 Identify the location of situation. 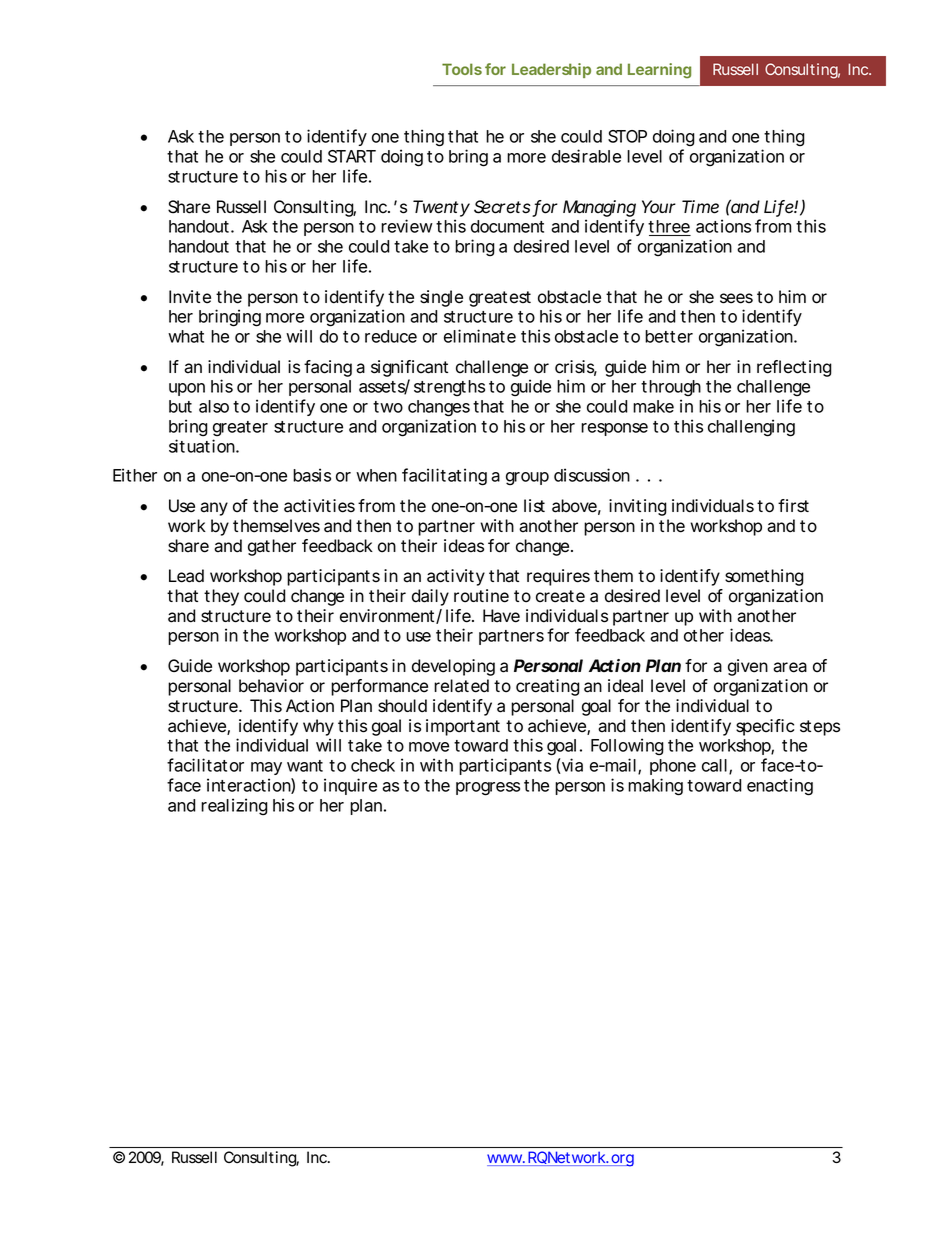
(203, 446).
